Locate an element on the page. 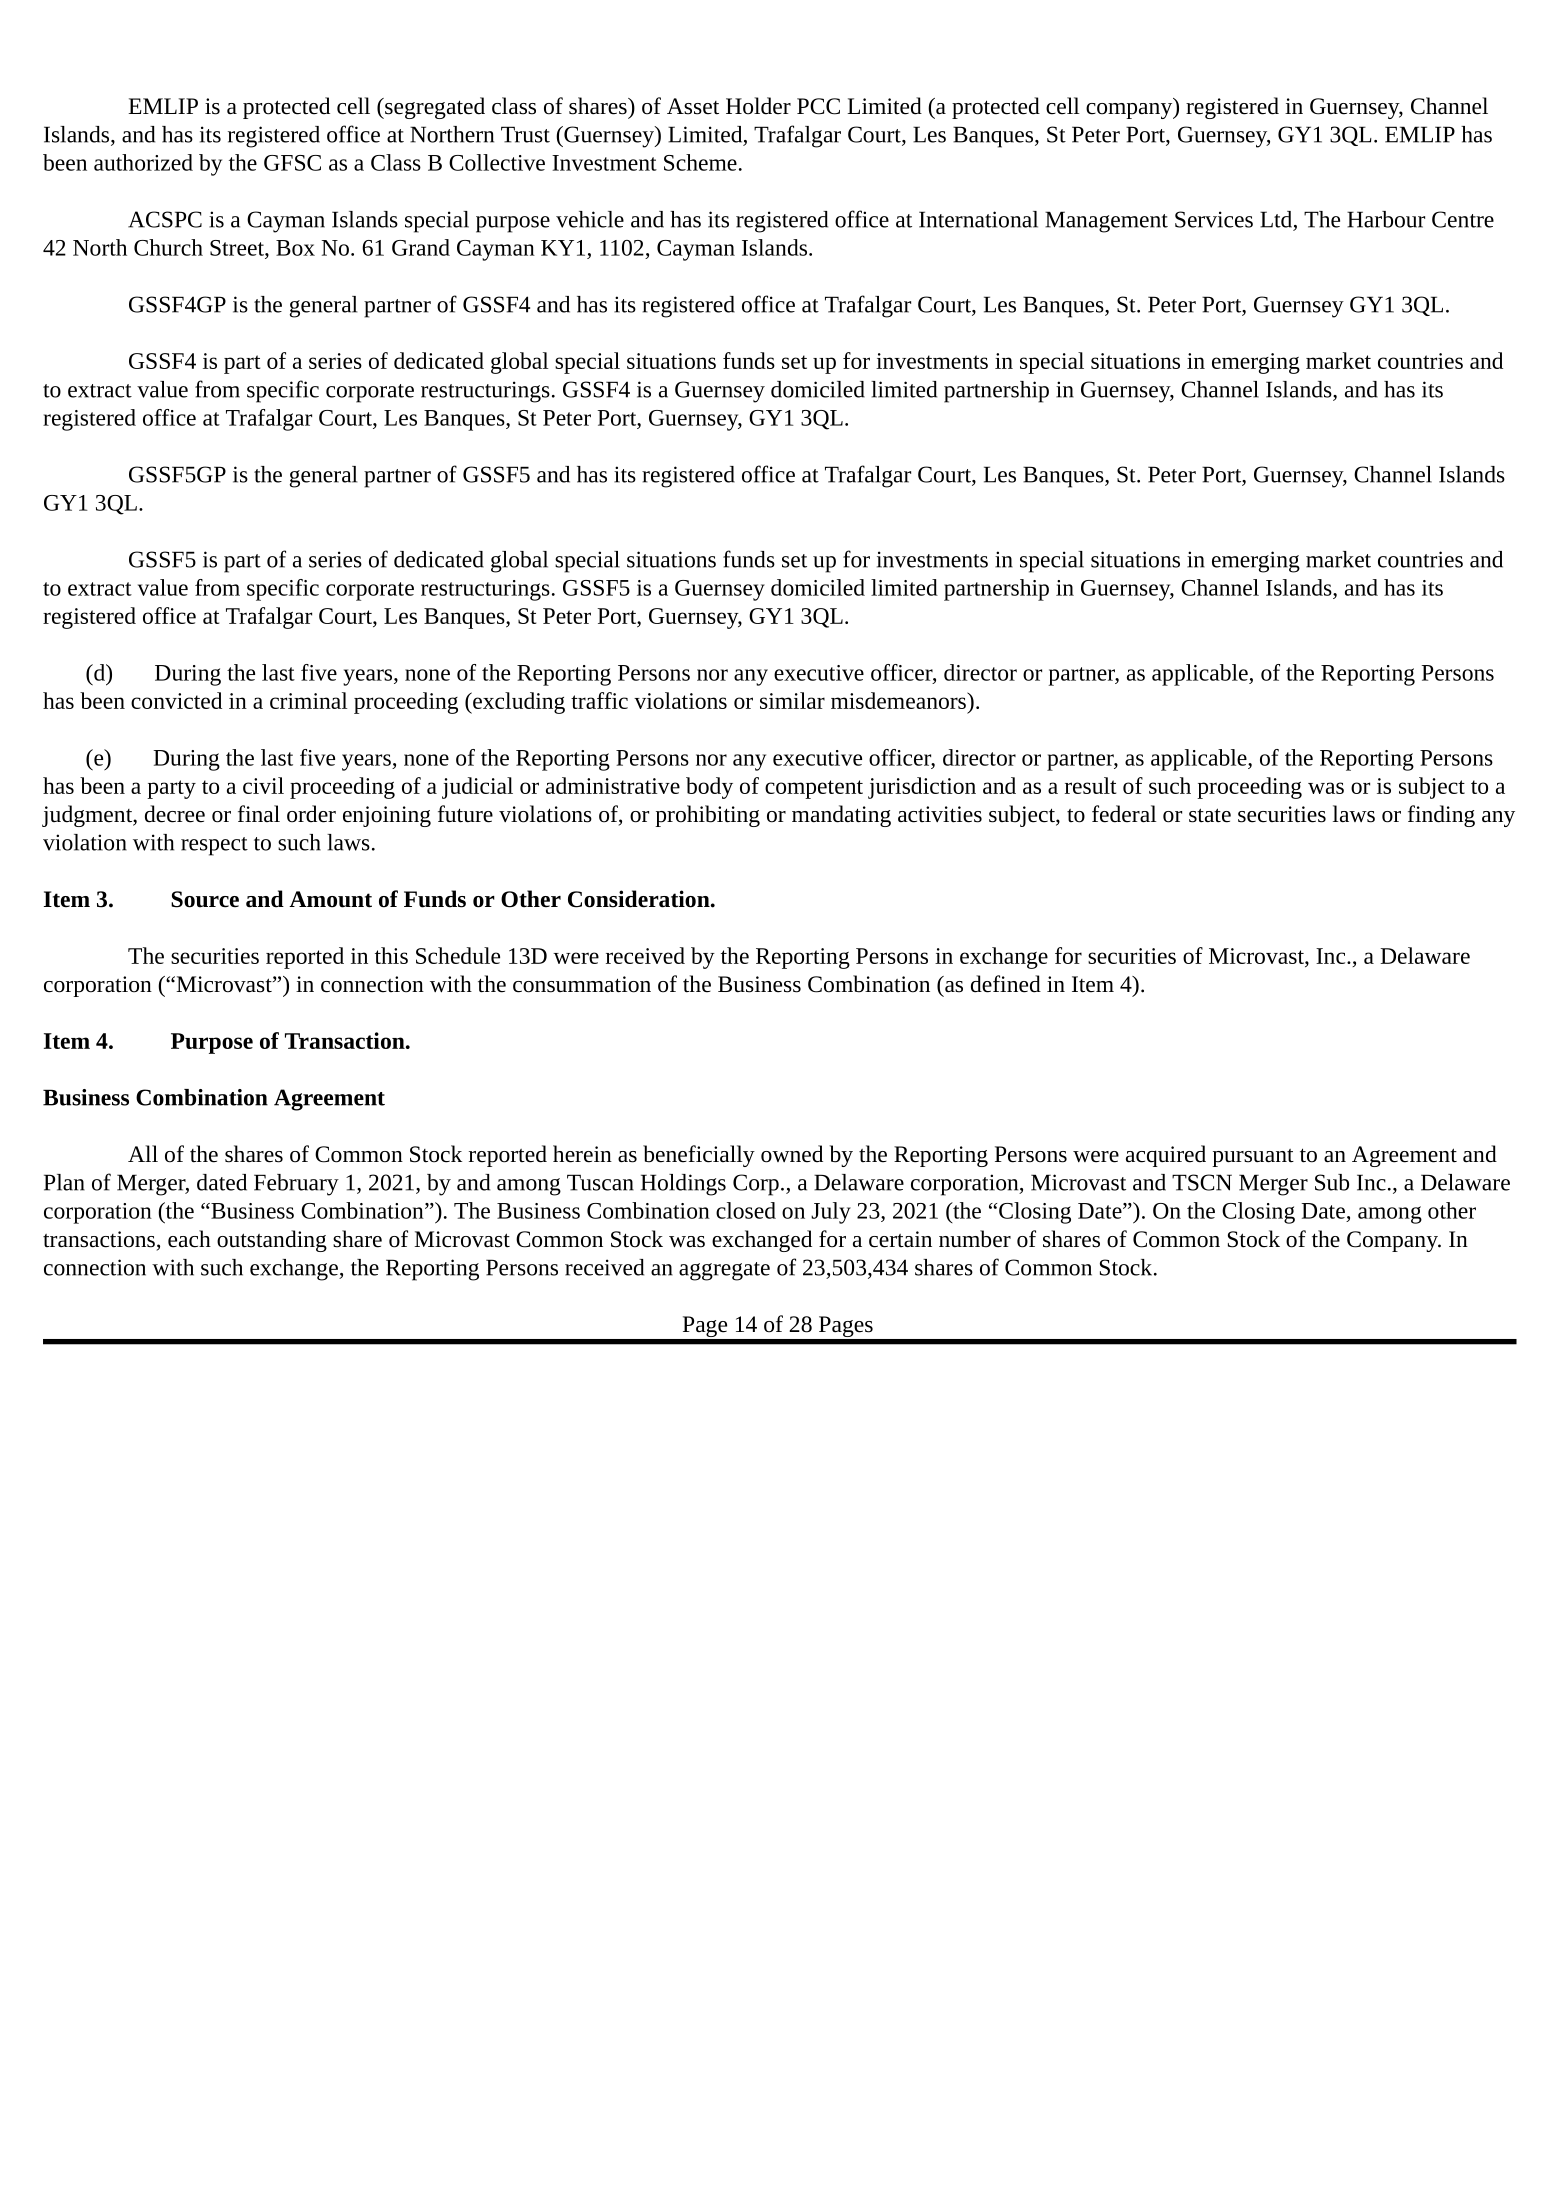  Ltd is located at coordinates (1277, 220).
